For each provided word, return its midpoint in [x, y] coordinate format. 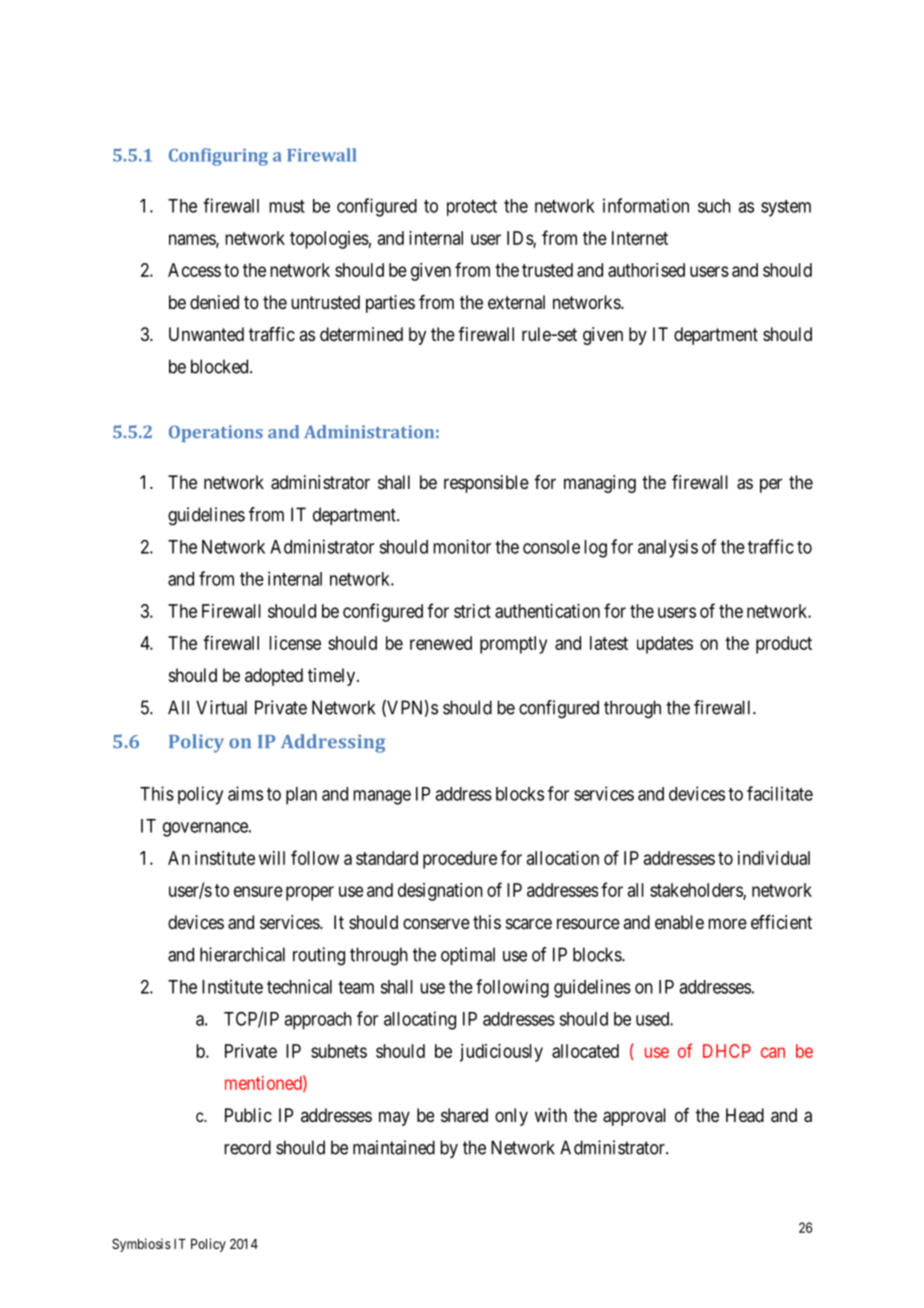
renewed [441, 643]
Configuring [218, 157]
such [714, 206]
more [727, 923]
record [247, 1147]
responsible [486, 484]
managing [600, 484]
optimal [468, 956]
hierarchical [242, 954]
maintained [394, 1147]
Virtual [221, 707]
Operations [216, 433]
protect [472, 208]
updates [665, 645]
